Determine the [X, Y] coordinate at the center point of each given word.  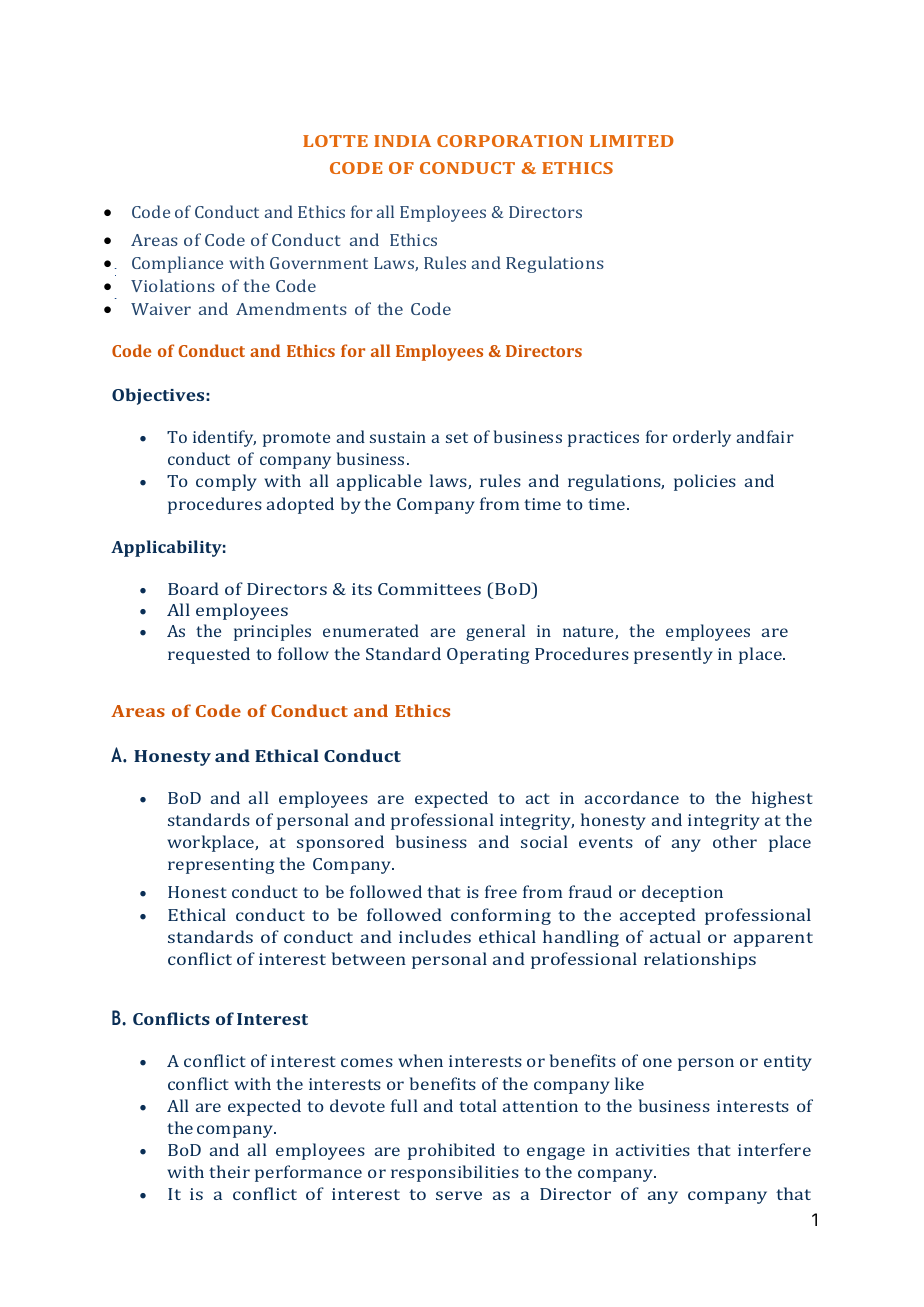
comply [226, 482]
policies [705, 482]
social [544, 841]
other [735, 841]
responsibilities [455, 1173]
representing [221, 866]
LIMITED [632, 141]
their [229, 1171]
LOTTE [335, 141]
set [457, 437]
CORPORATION [510, 141]
